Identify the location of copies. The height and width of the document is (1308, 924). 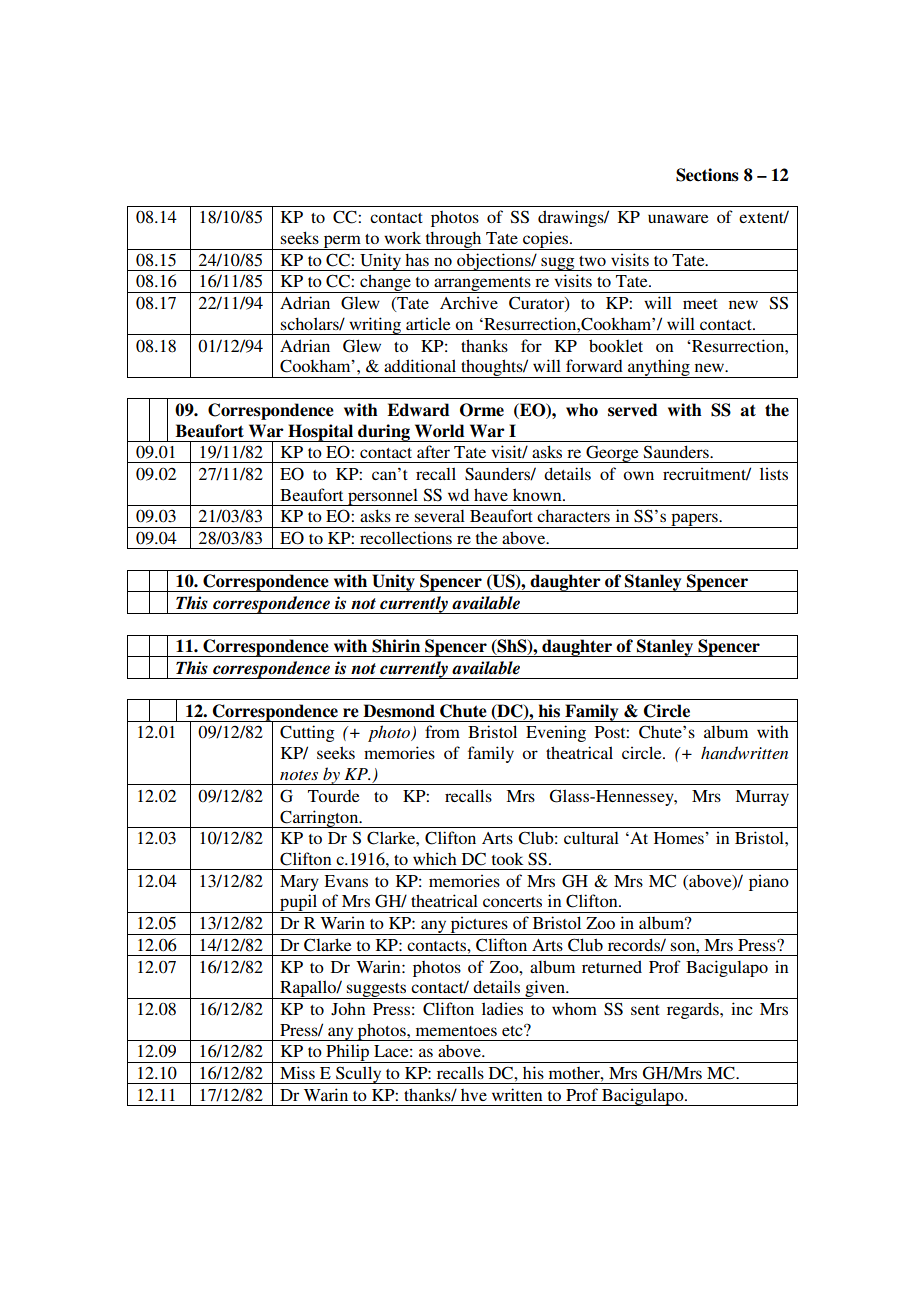
(546, 240).
